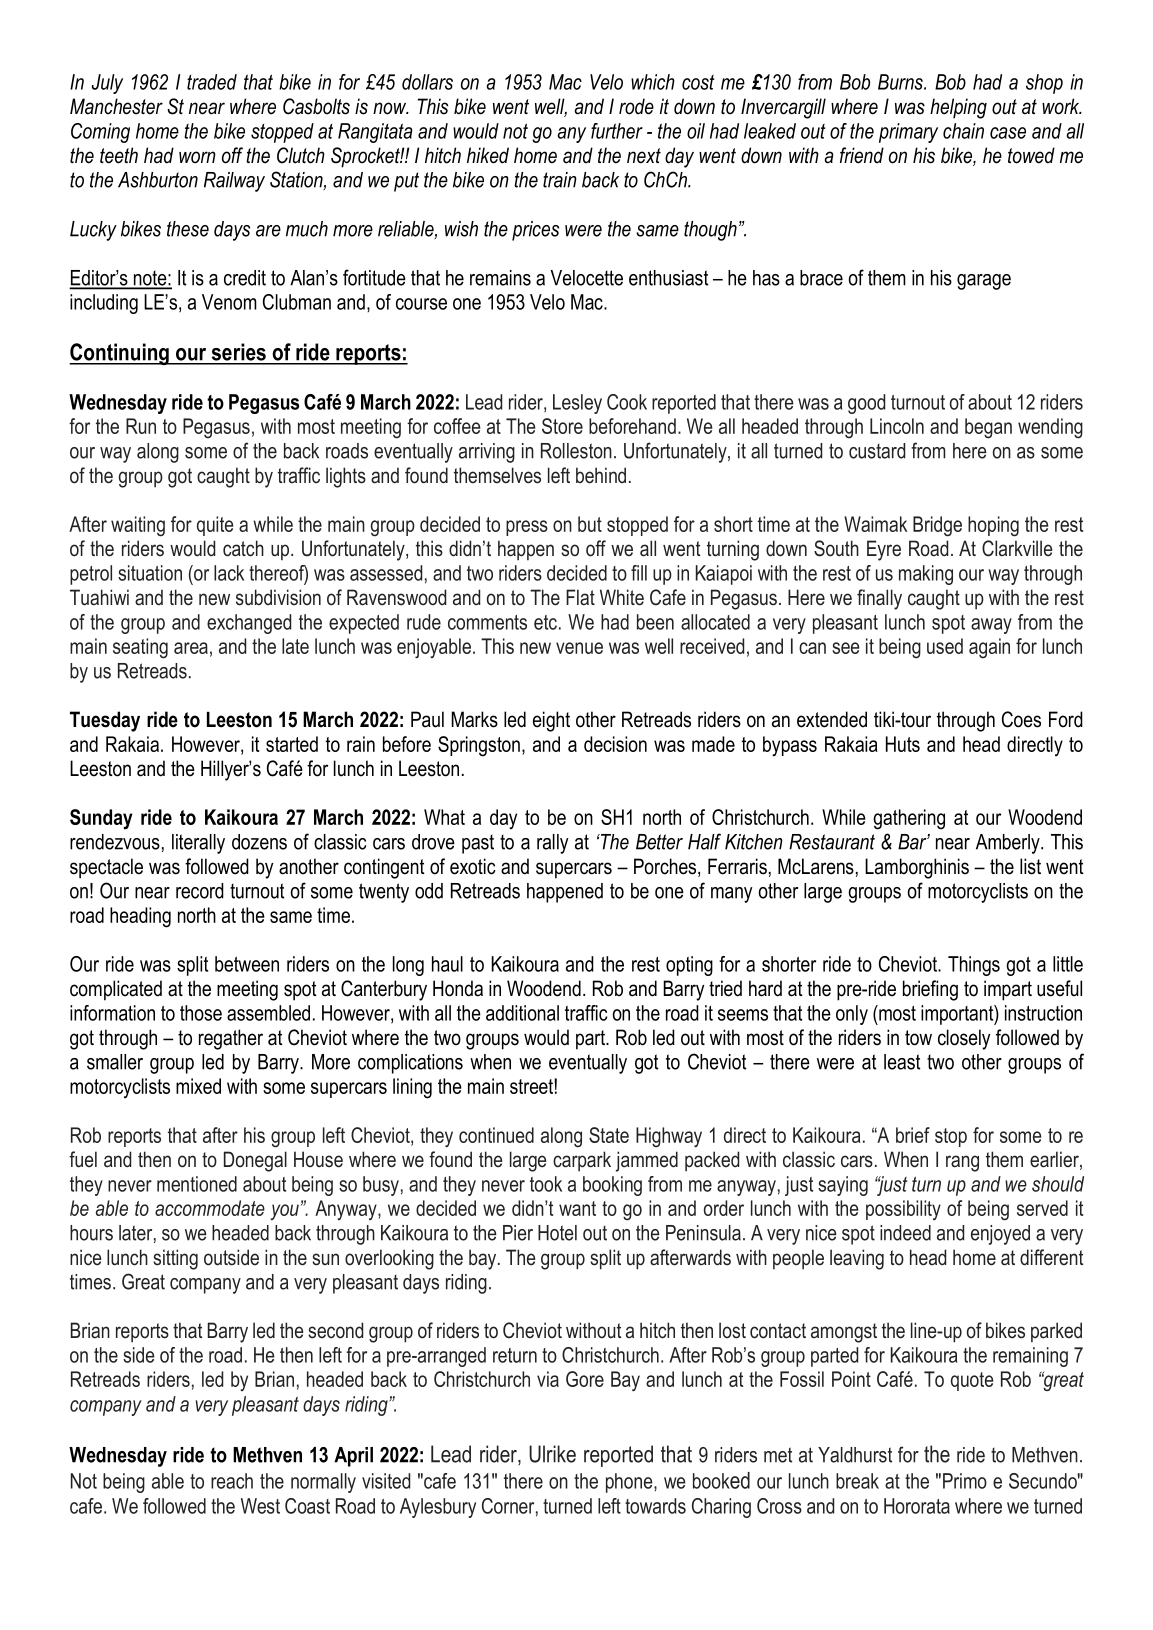  What do you see at coordinates (201, 1013) in the screenshot?
I see `those` at bounding box center [201, 1013].
